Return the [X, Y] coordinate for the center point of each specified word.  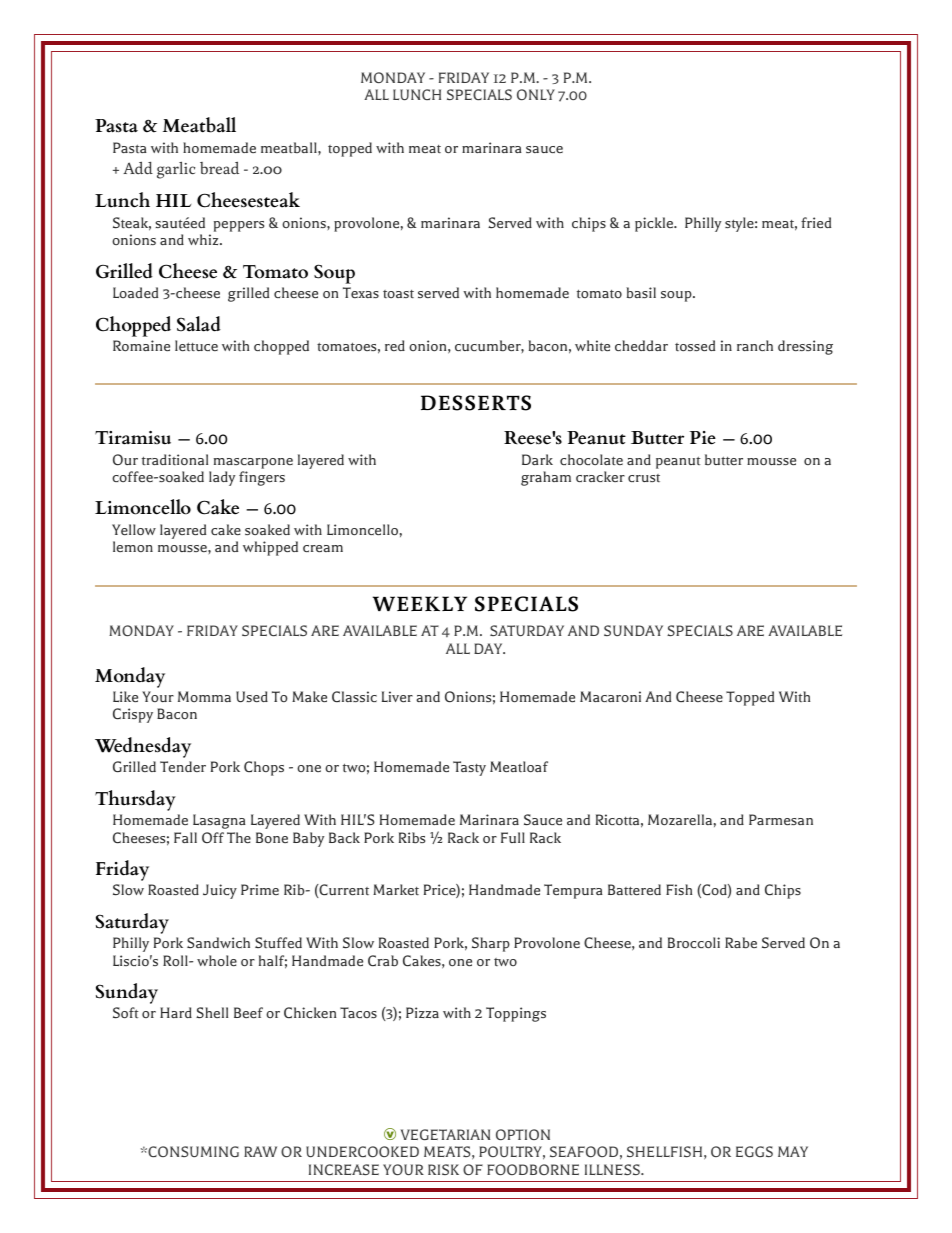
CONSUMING [192, 1151]
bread [219, 168]
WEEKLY [420, 603]
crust [644, 478]
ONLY [536, 94]
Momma [204, 696]
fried [816, 222]
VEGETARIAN [445, 1134]
